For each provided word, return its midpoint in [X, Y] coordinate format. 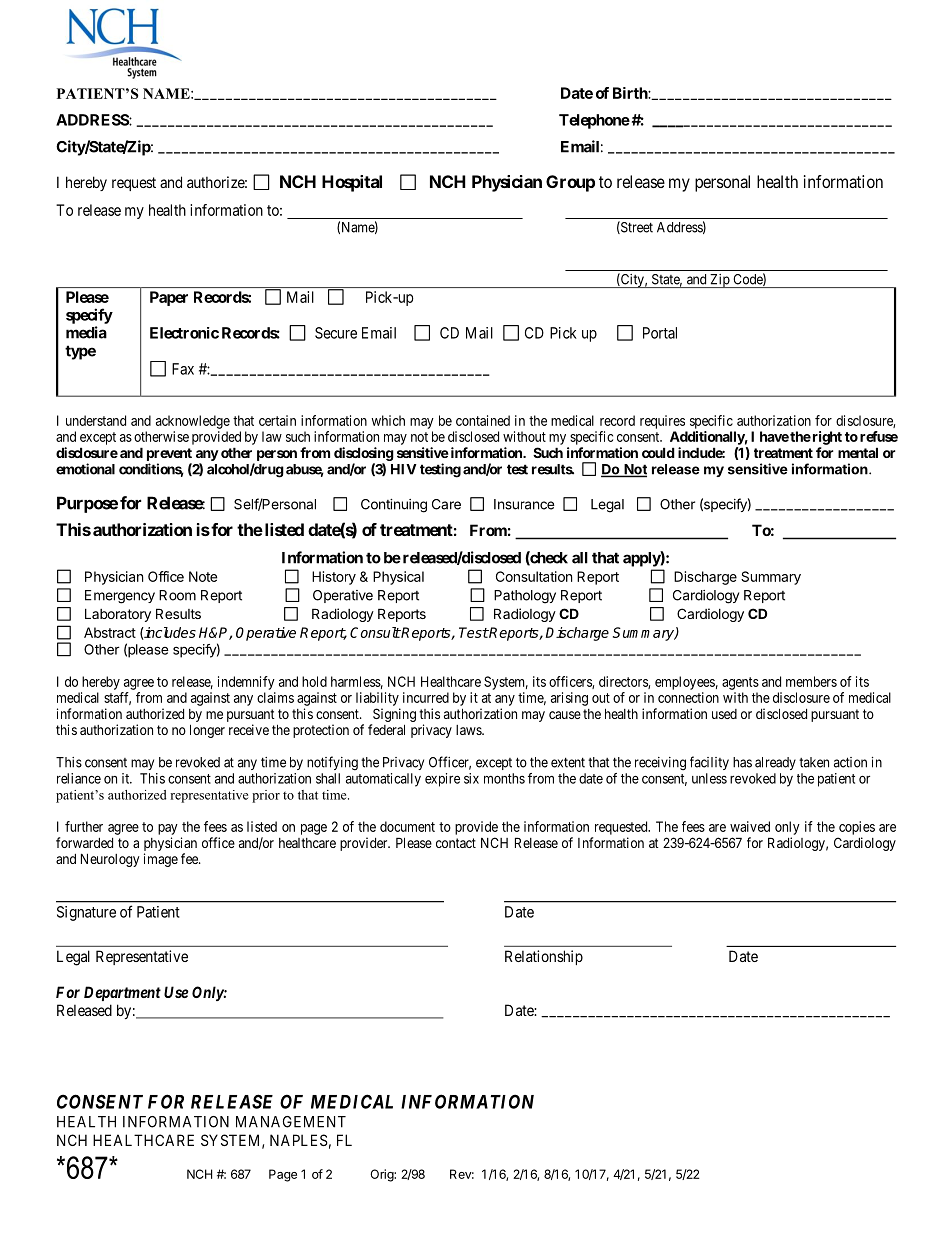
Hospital [352, 183]
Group [570, 183]
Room [177, 595]
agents [740, 683]
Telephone [594, 121]
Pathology [525, 597]
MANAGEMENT [291, 1122]
